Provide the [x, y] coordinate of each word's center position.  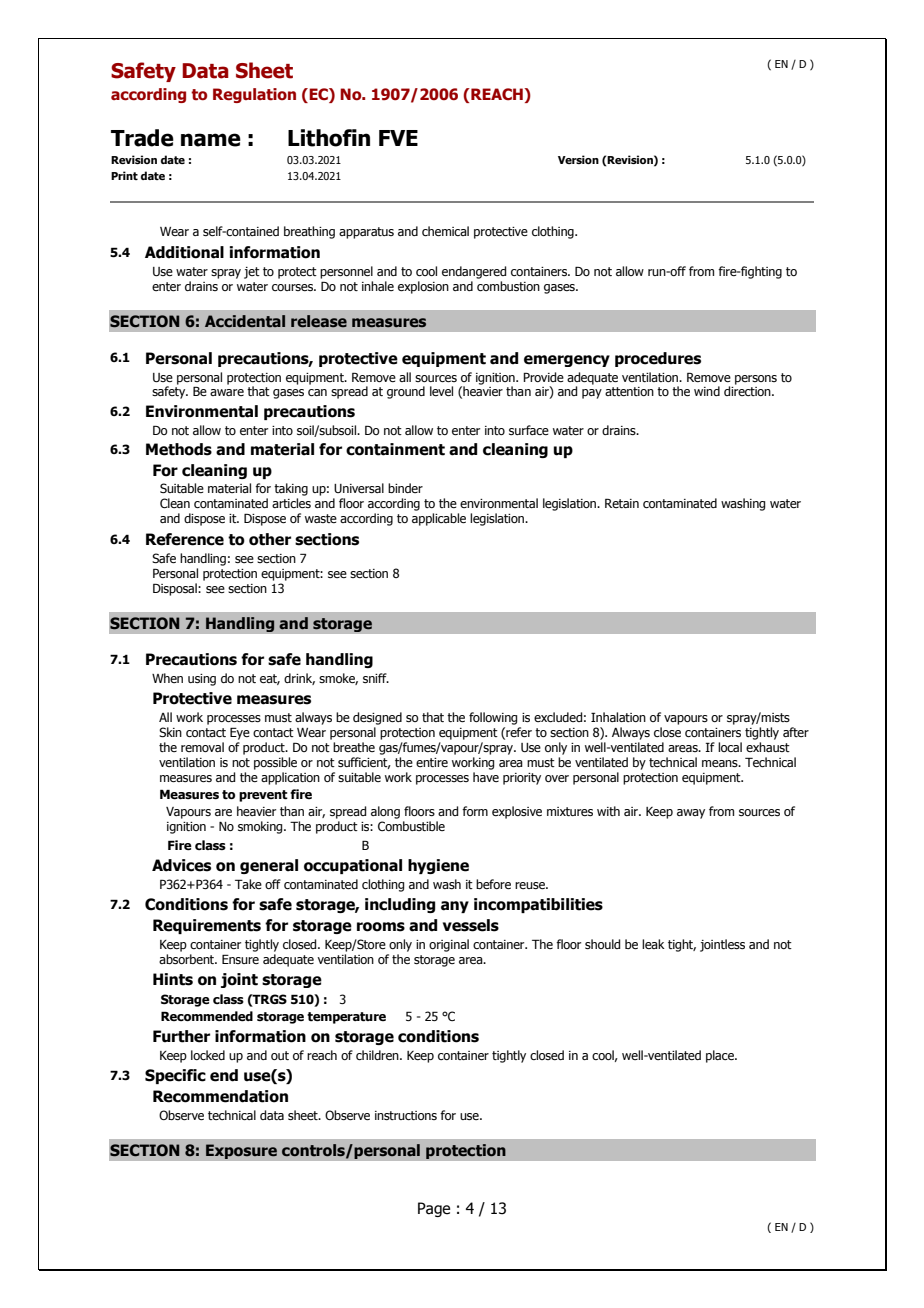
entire [432, 762]
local [730, 747]
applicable [439, 519]
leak [653, 944]
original [449, 945]
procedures [658, 359]
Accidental [245, 321]
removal [202, 747]
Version [578, 159]
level [441, 391]
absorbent [188, 959]
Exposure [241, 1151]
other [270, 539]
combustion [508, 286]
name [211, 140]
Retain [622, 503]
